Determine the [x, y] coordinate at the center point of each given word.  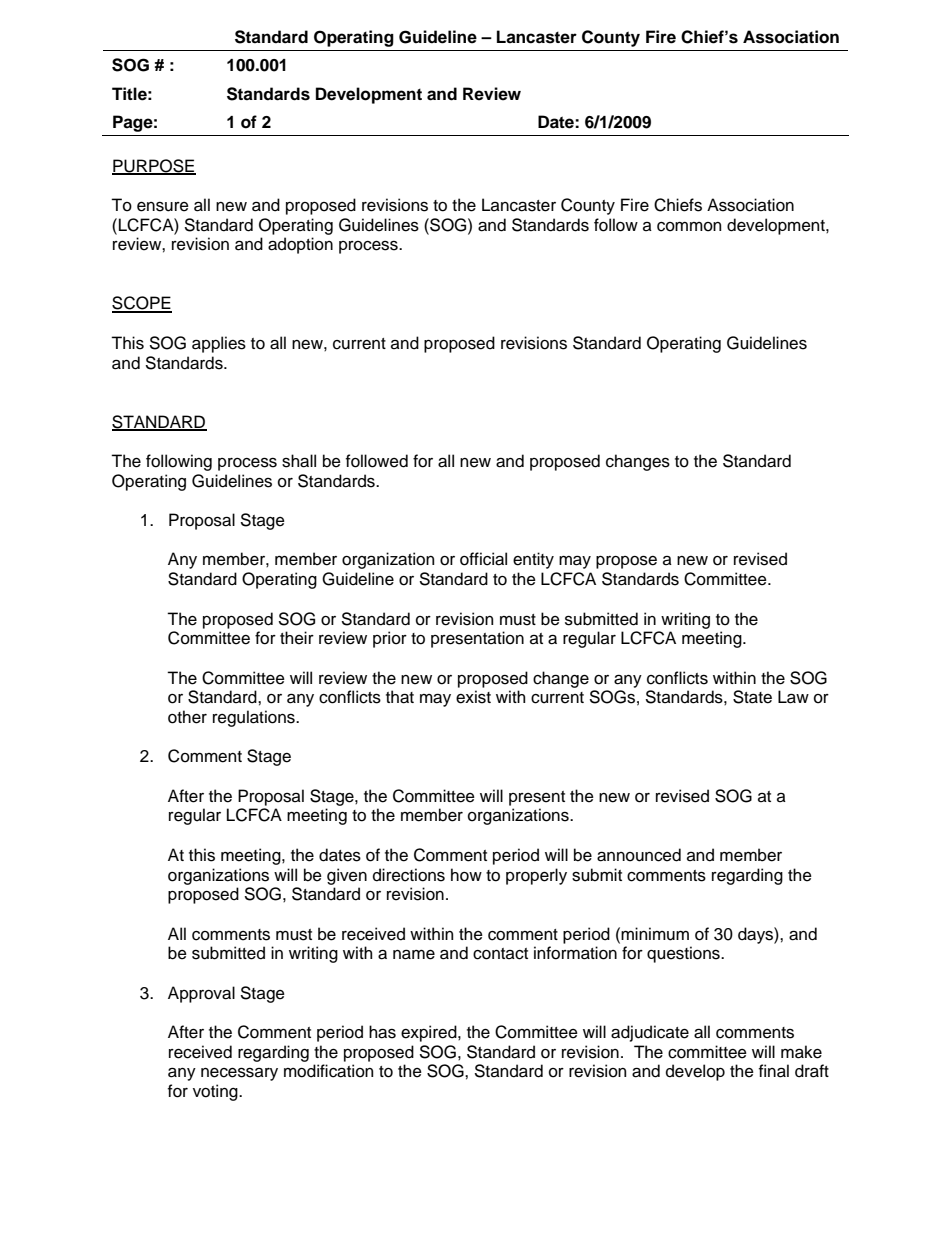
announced [639, 855]
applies [219, 344]
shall [299, 461]
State [752, 697]
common [689, 227]
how [466, 875]
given [347, 876]
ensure [163, 206]
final [774, 1071]
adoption [300, 245]
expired [430, 1033]
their [297, 638]
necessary [239, 1074]
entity [533, 560]
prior [390, 639]
